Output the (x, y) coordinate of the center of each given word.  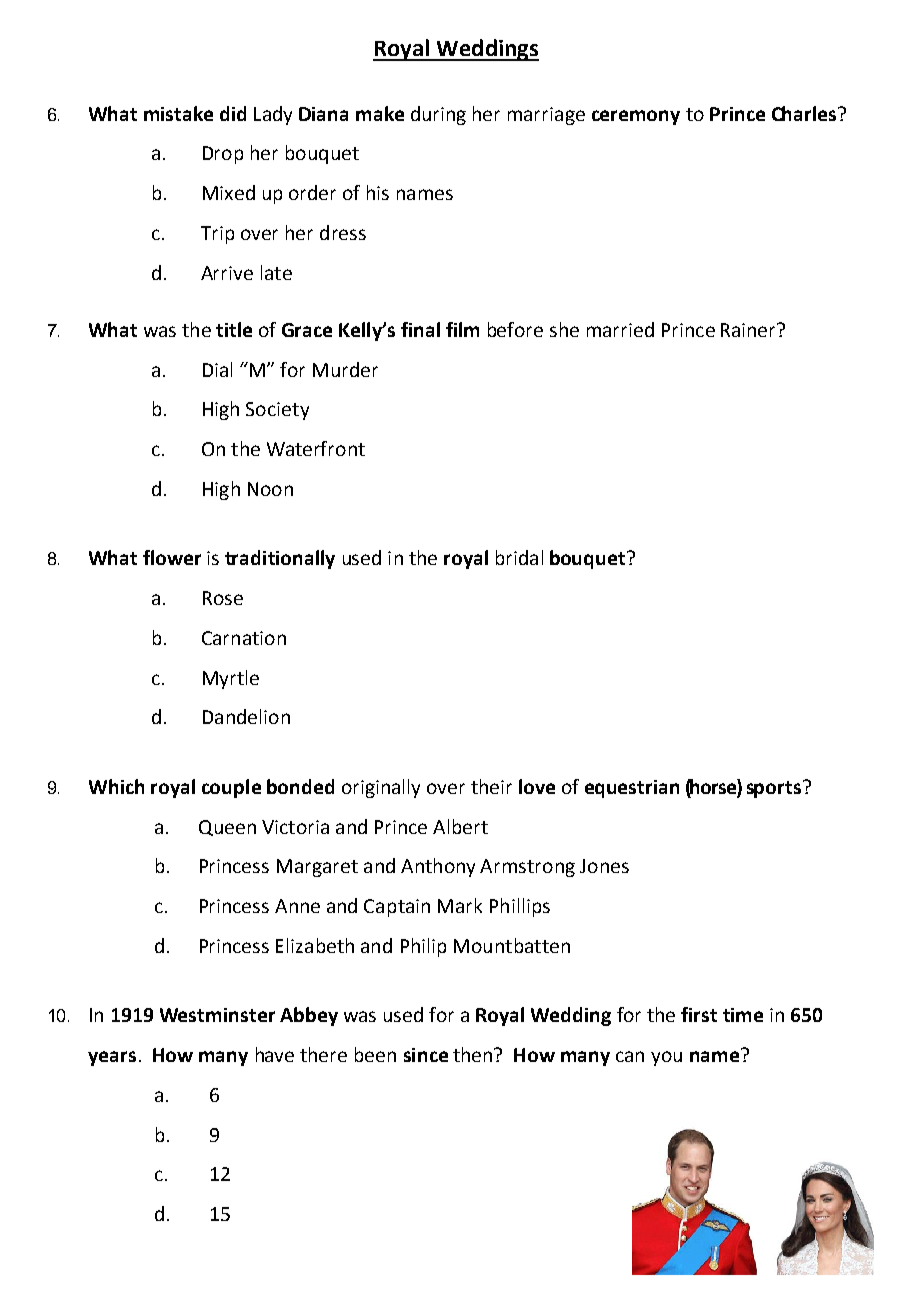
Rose (223, 598)
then (472, 1054)
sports (775, 789)
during (438, 115)
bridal (519, 557)
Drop (223, 155)
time (743, 1015)
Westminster (217, 1015)
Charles (805, 113)
